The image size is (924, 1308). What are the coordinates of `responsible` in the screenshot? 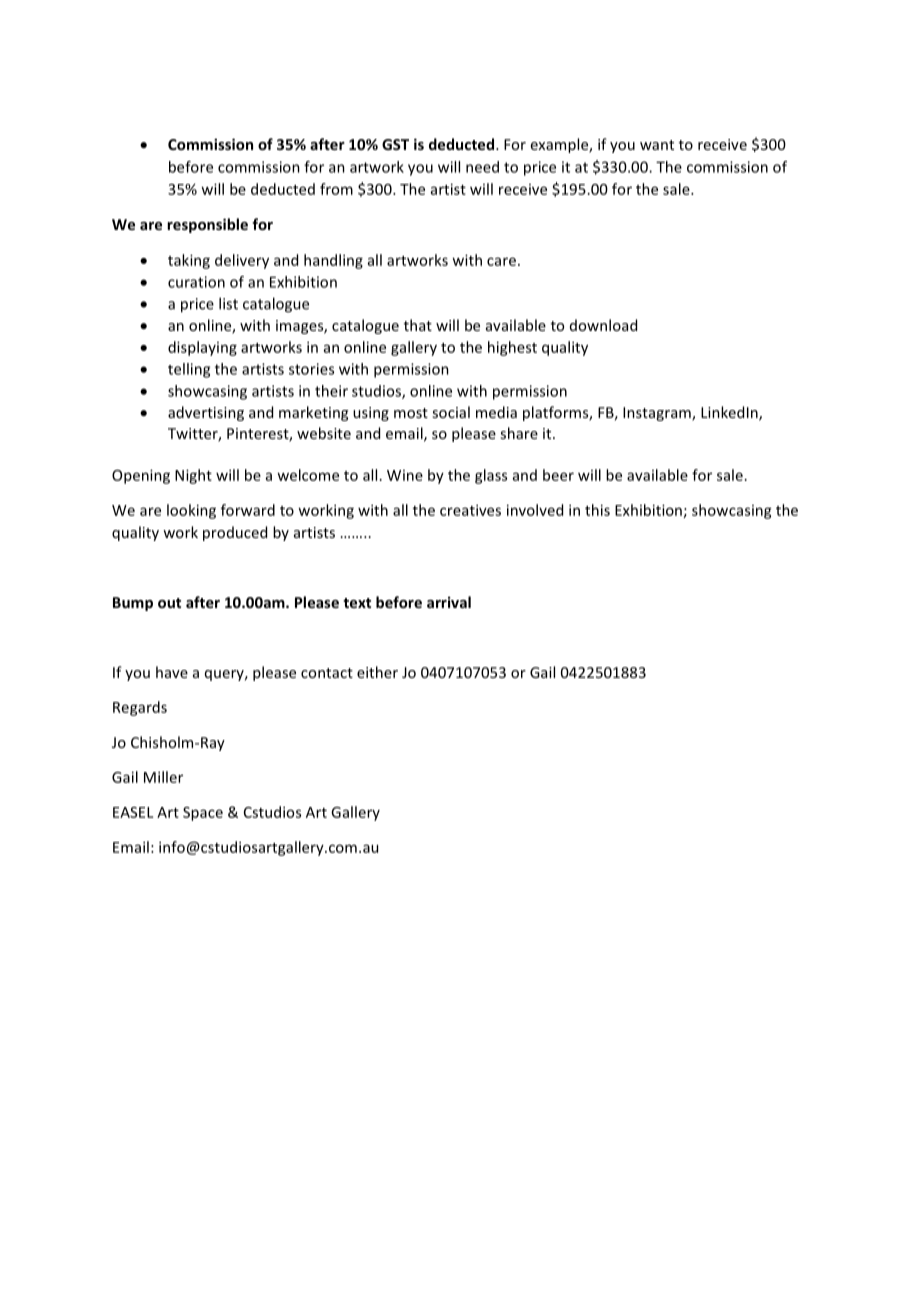 It's located at (207, 225).
